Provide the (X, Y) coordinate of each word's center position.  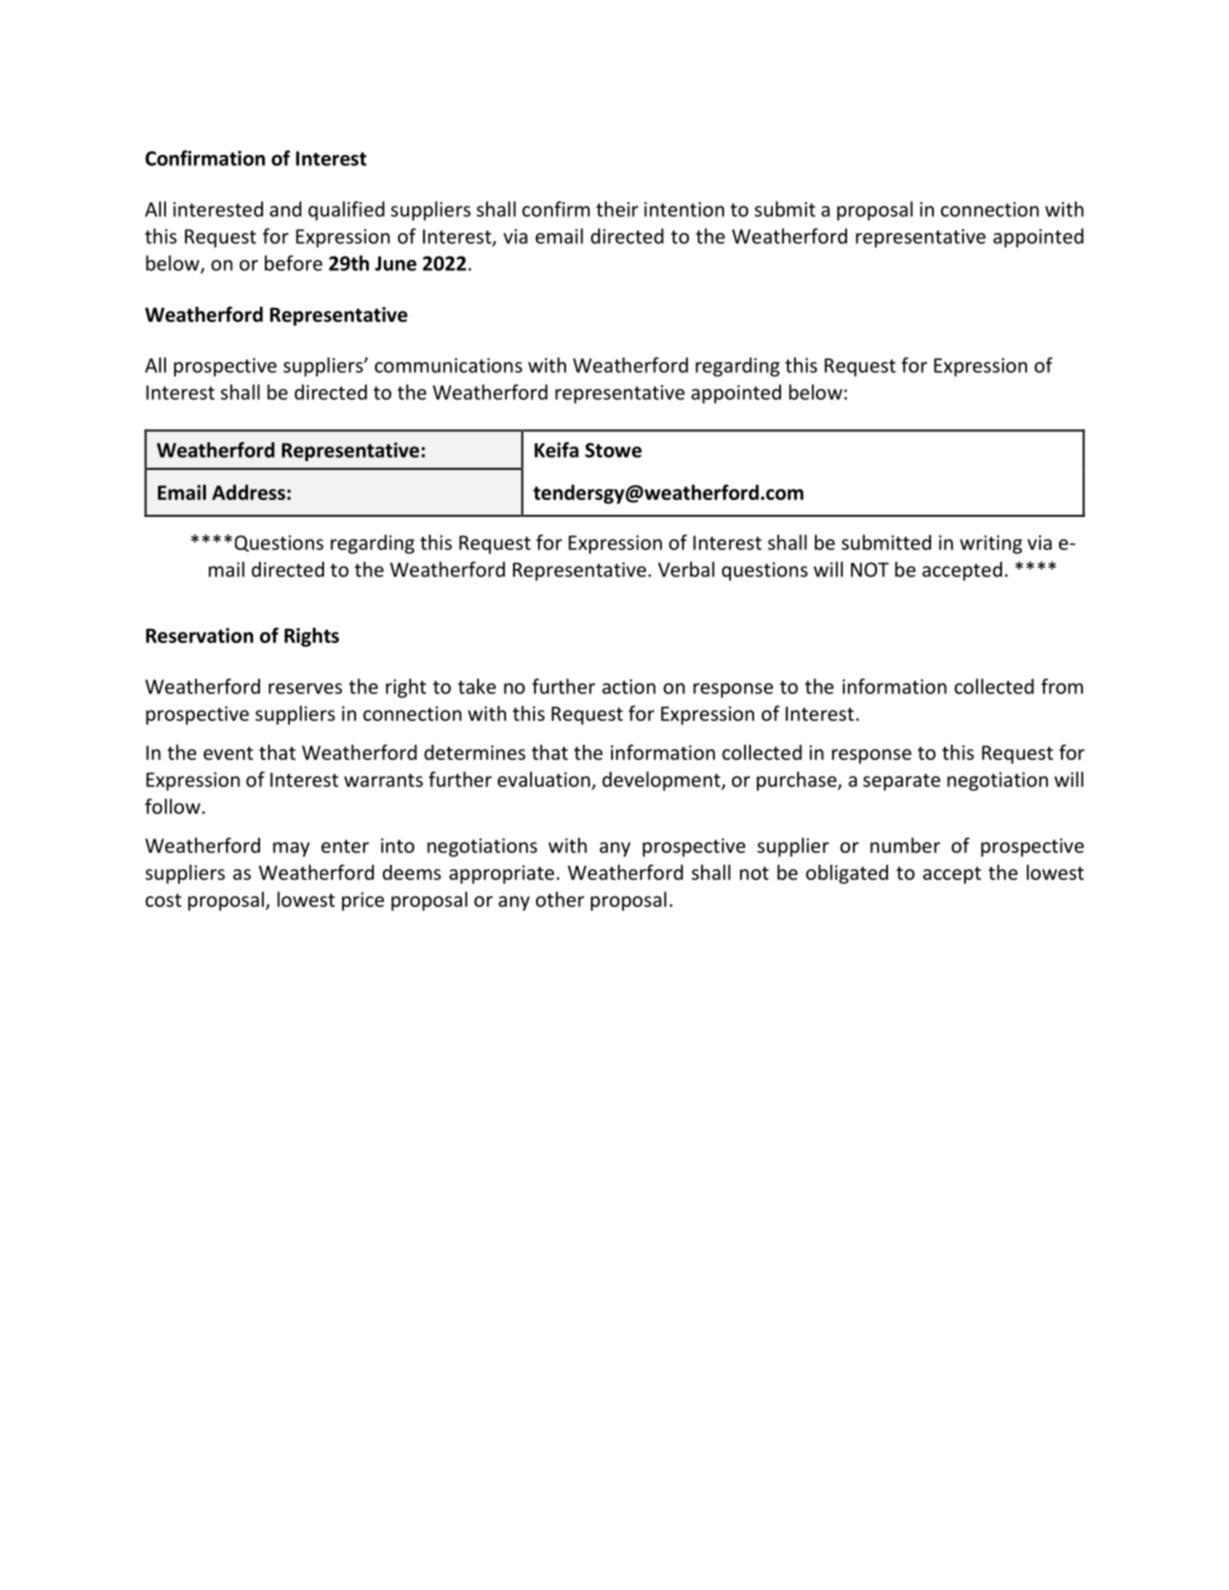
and (286, 209)
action (629, 686)
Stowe (613, 450)
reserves (305, 688)
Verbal (686, 569)
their (617, 209)
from (1062, 686)
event (228, 753)
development (662, 781)
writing (991, 544)
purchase (798, 781)
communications (448, 365)
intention (684, 209)
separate (901, 782)
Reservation (199, 635)
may (291, 849)
